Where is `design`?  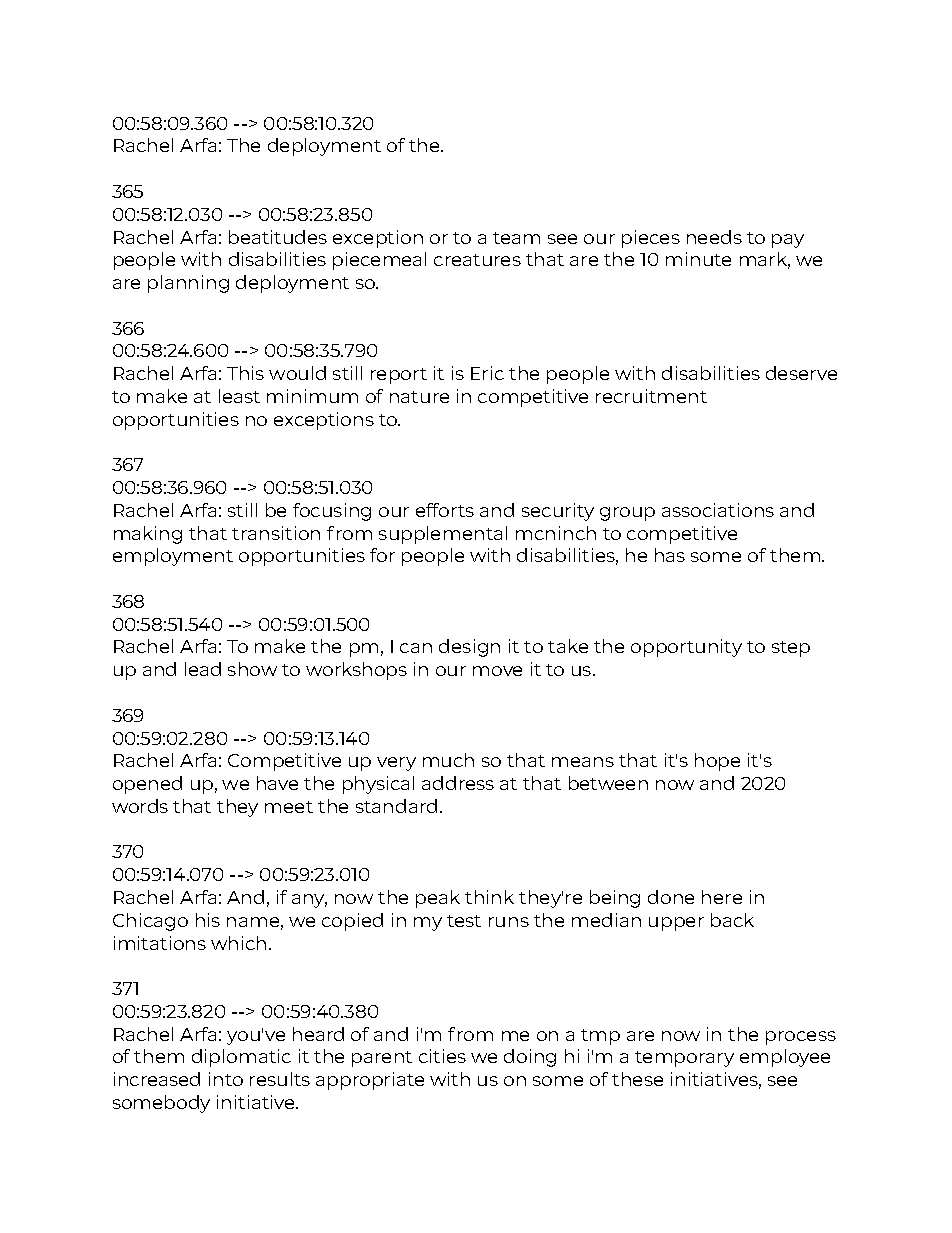
design is located at coordinates (469, 648).
